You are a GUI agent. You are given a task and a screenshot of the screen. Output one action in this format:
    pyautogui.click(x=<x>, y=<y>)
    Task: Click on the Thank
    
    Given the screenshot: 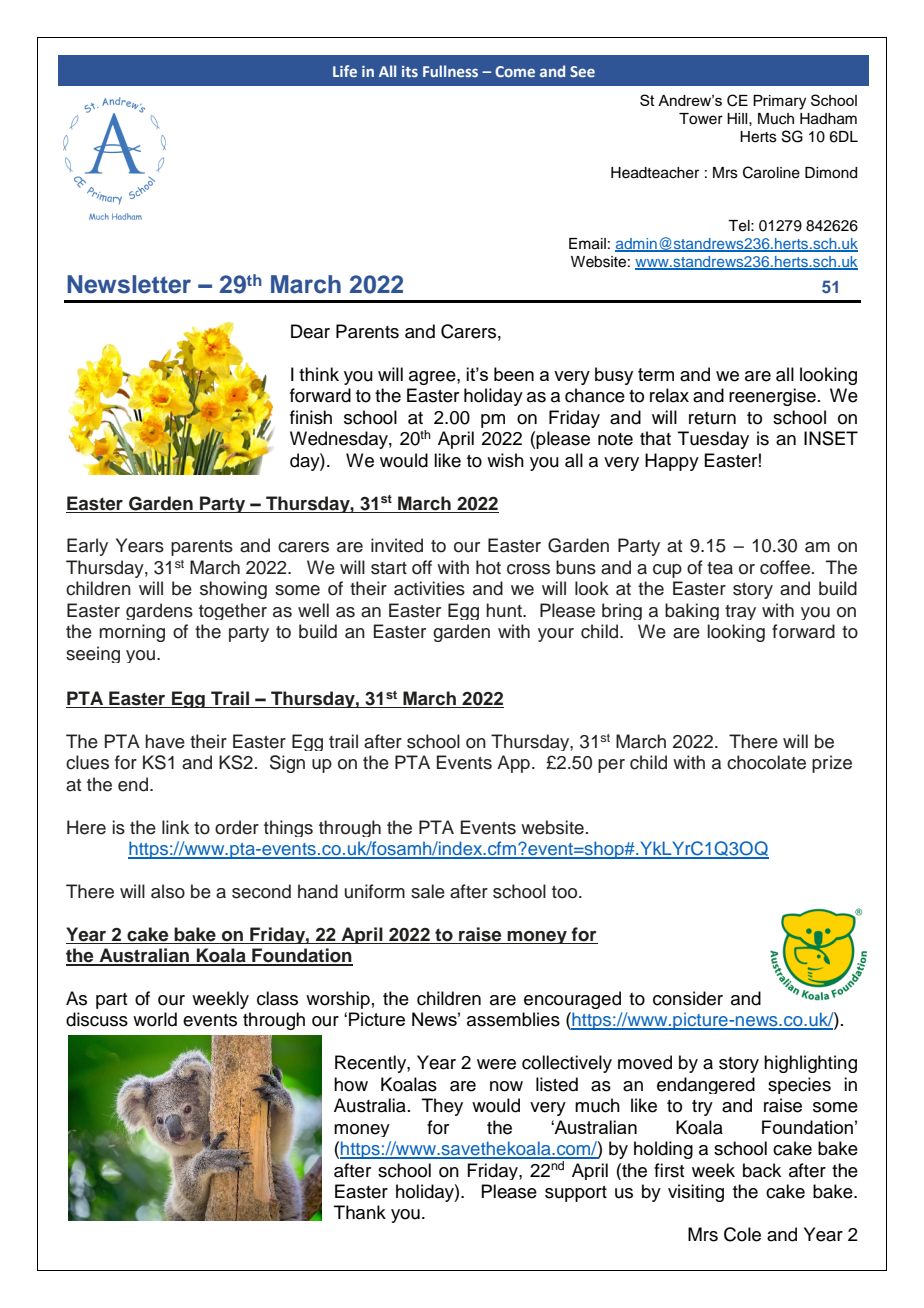 What is the action you would take?
    pyautogui.click(x=360, y=1212)
